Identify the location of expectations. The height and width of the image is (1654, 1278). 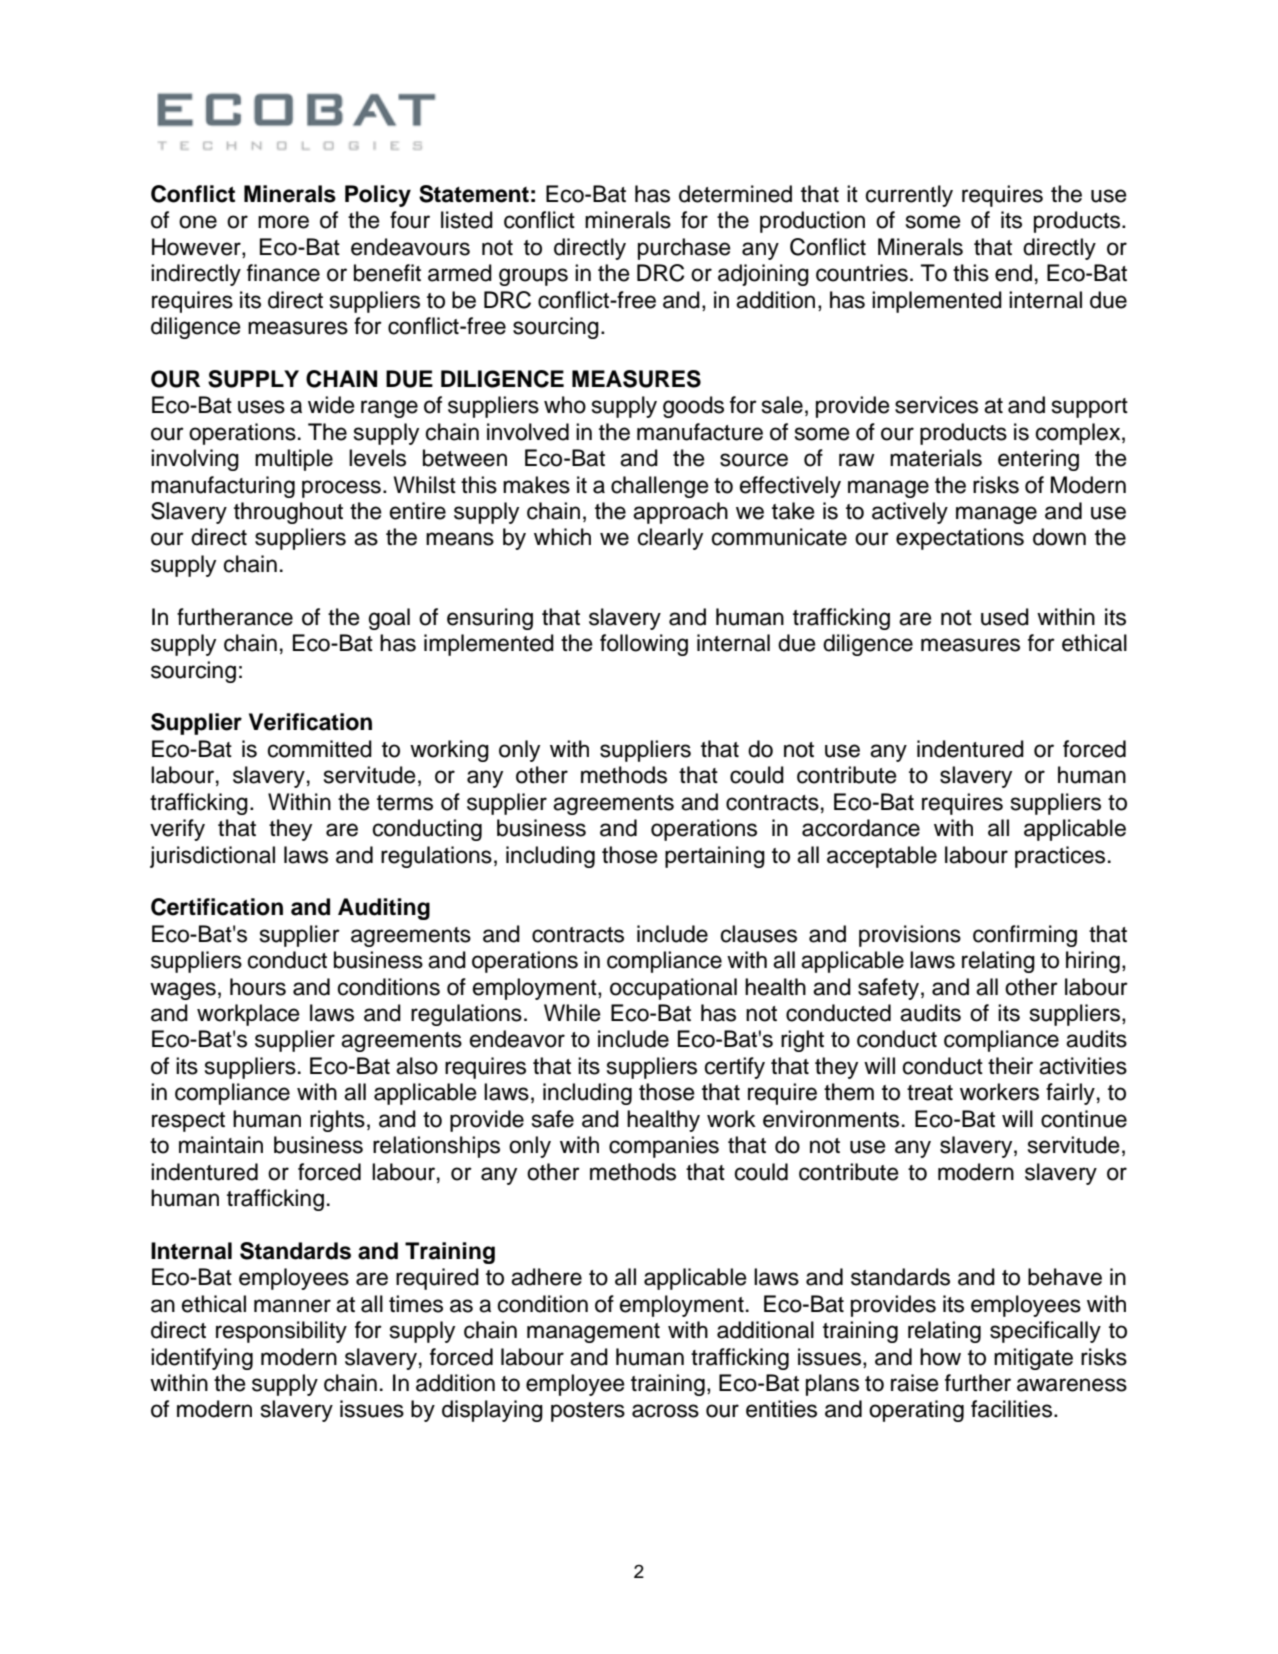
(960, 539).
